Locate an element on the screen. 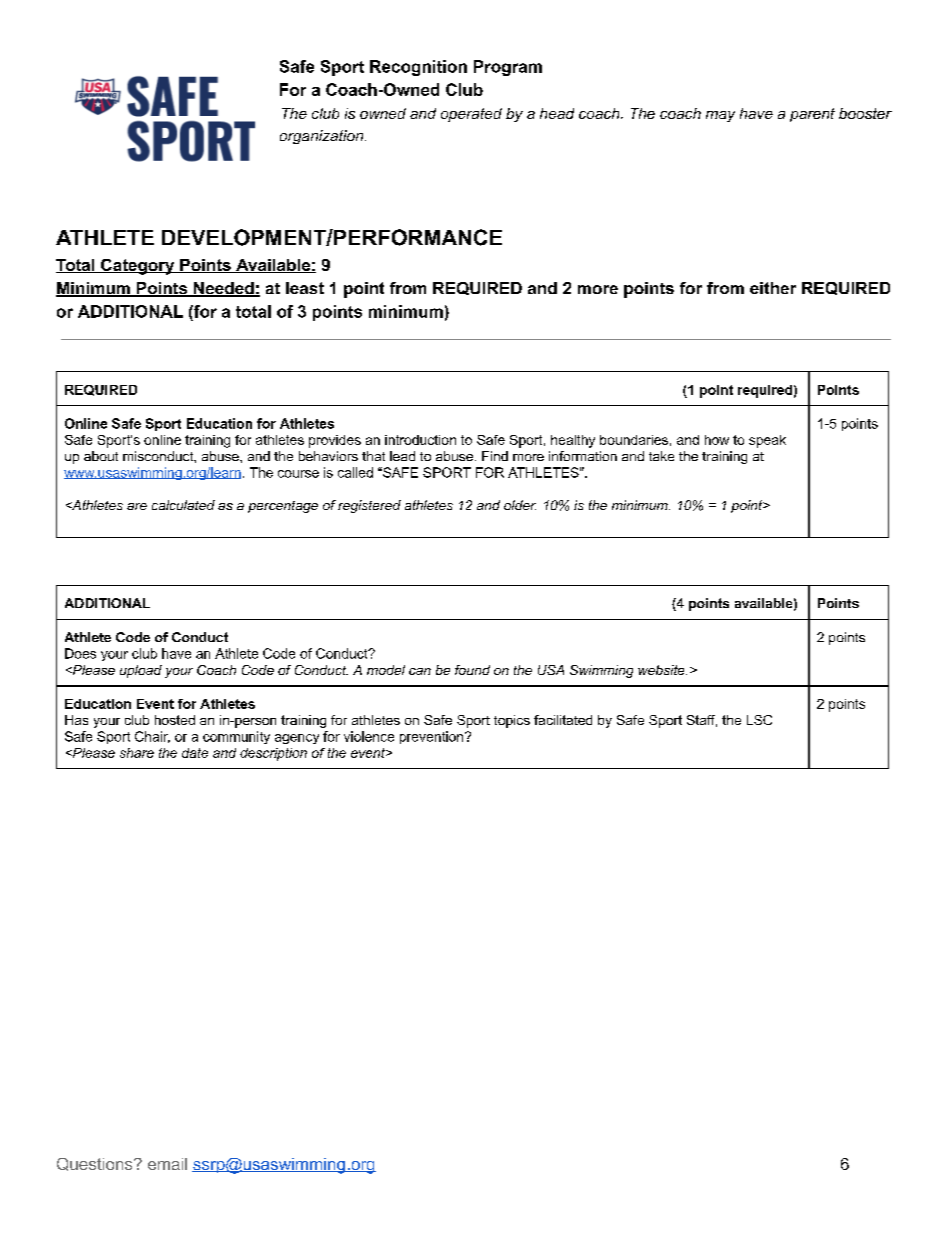 The width and height of the screenshot is (952, 1233). operated is located at coordinates (471, 115).
